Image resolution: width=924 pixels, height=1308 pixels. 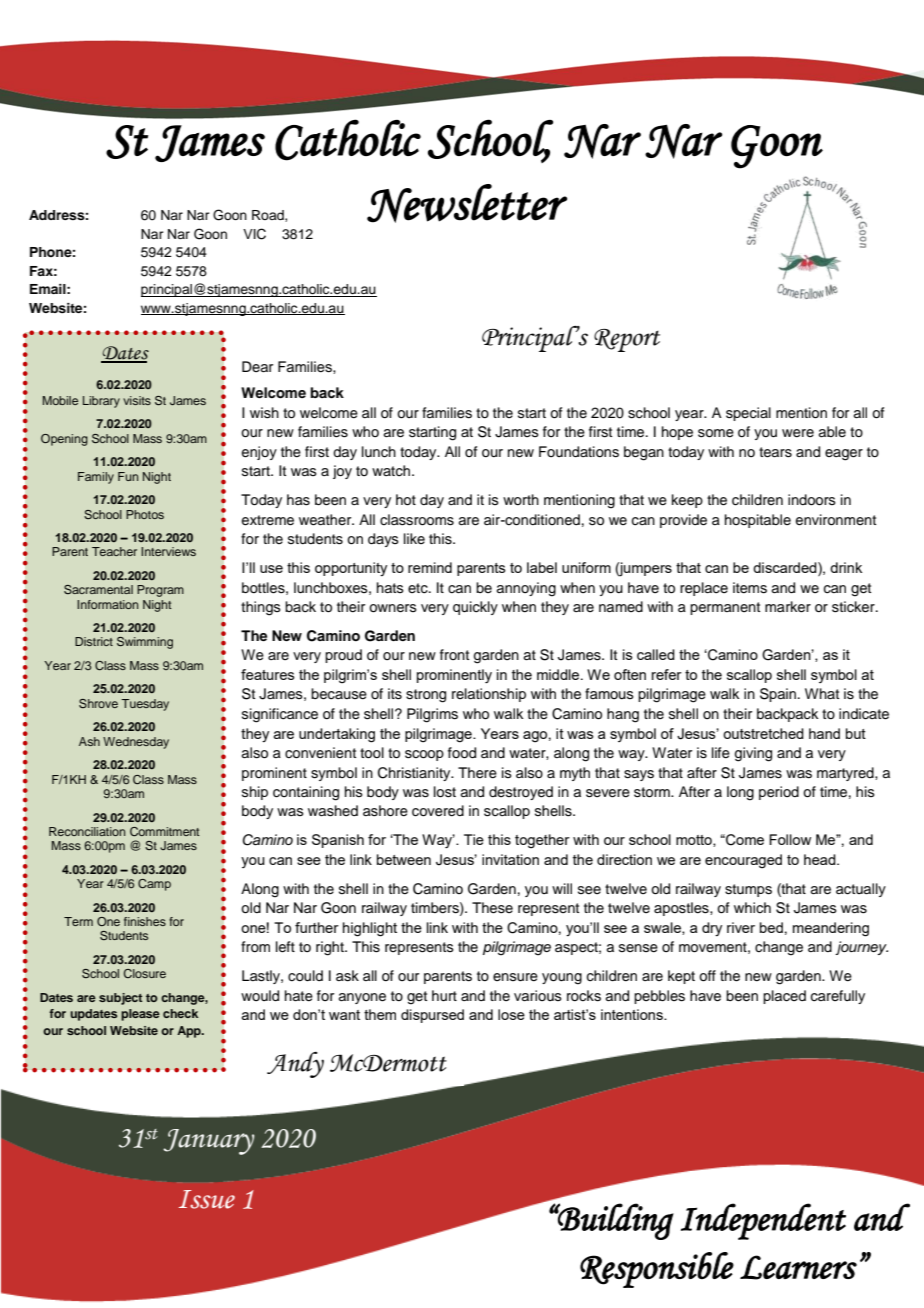 What do you see at coordinates (145, 973) in the screenshot?
I see `Closure` at bounding box center [145, 973].
